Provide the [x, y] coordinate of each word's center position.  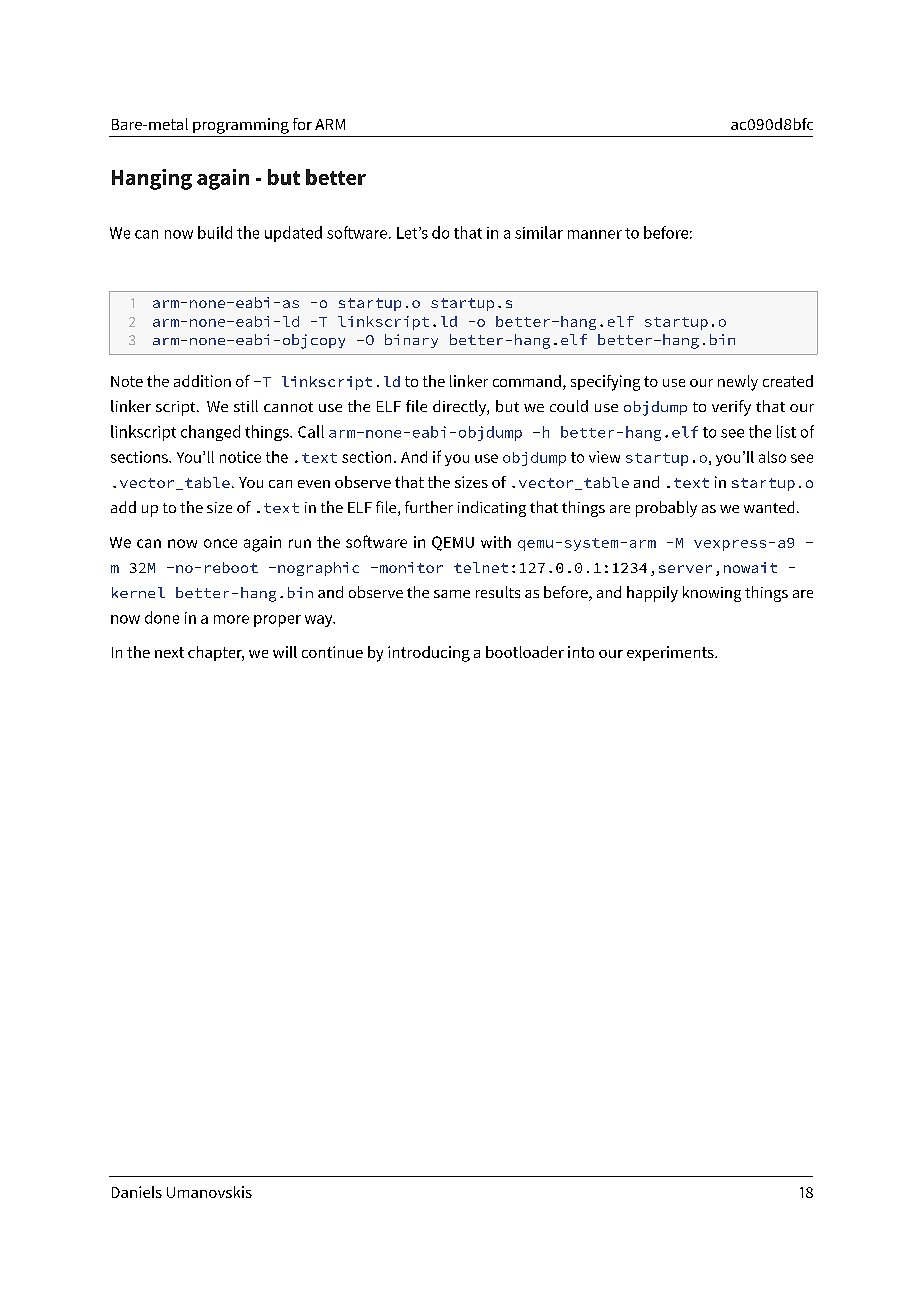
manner [595, 234]
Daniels [137, 1192]
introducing [429, 654]
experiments [671, 653]
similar [539, 232]
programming [241, 126]
